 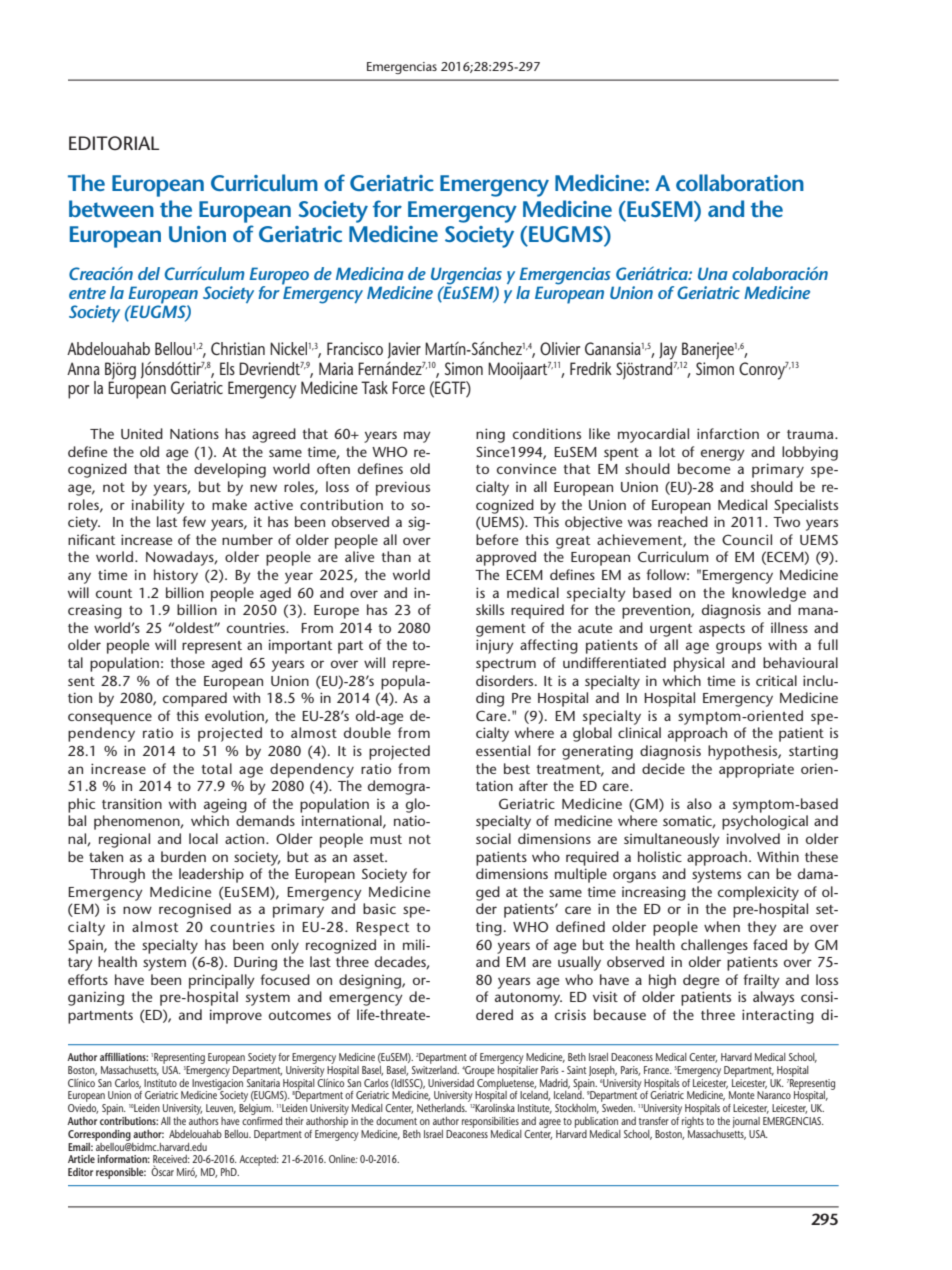 I want to click on Medicina, so click(x=370, y=273).
